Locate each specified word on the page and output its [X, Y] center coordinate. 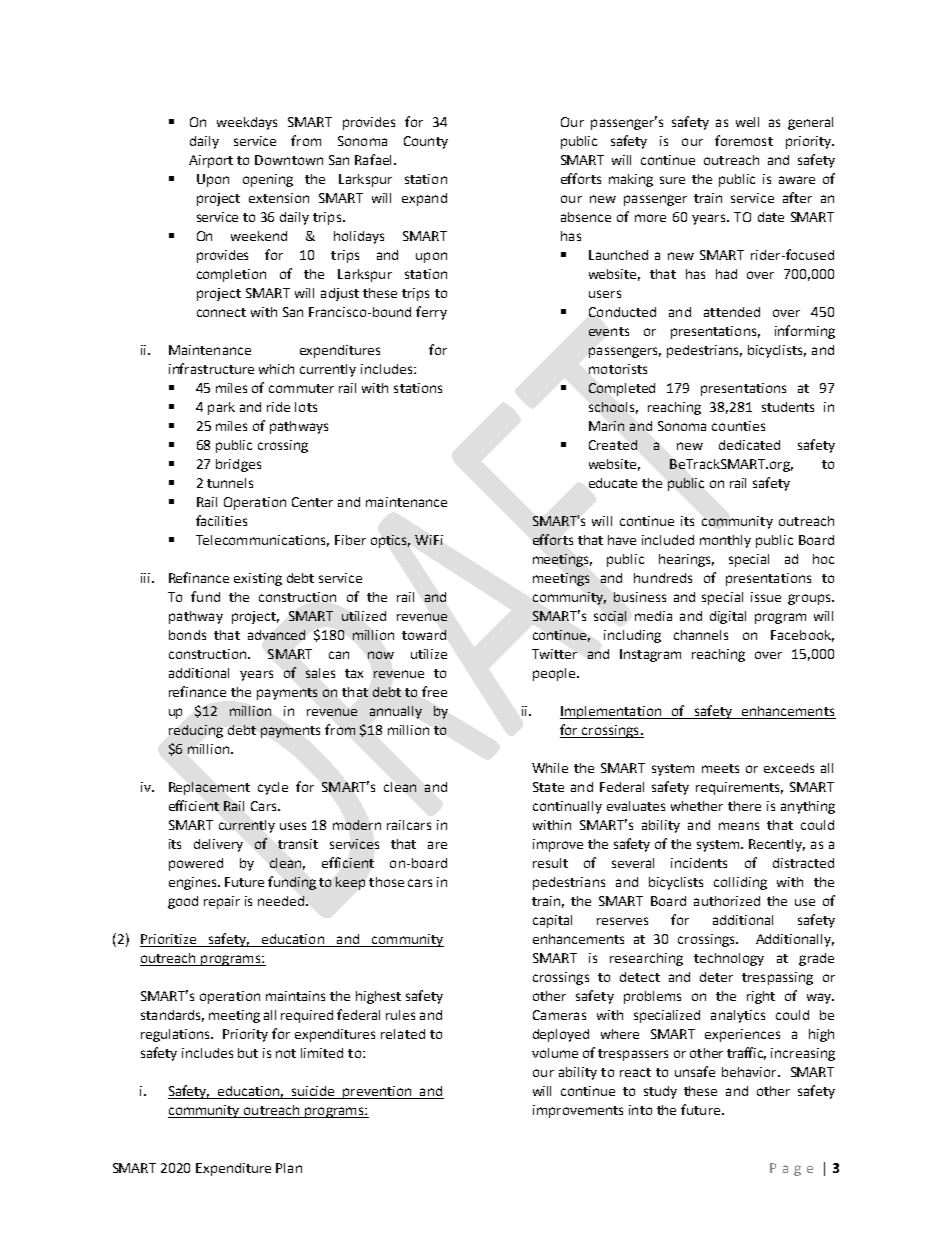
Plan [289, 1168]
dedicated [749, 445]
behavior [750, 1072]
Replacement [209, 788]
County [426, 142]
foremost [744, 140]
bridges [238, 465]
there [744, 806]
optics [390, 541]
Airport [211, 161]
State [548, 787]
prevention [377, 1092]
